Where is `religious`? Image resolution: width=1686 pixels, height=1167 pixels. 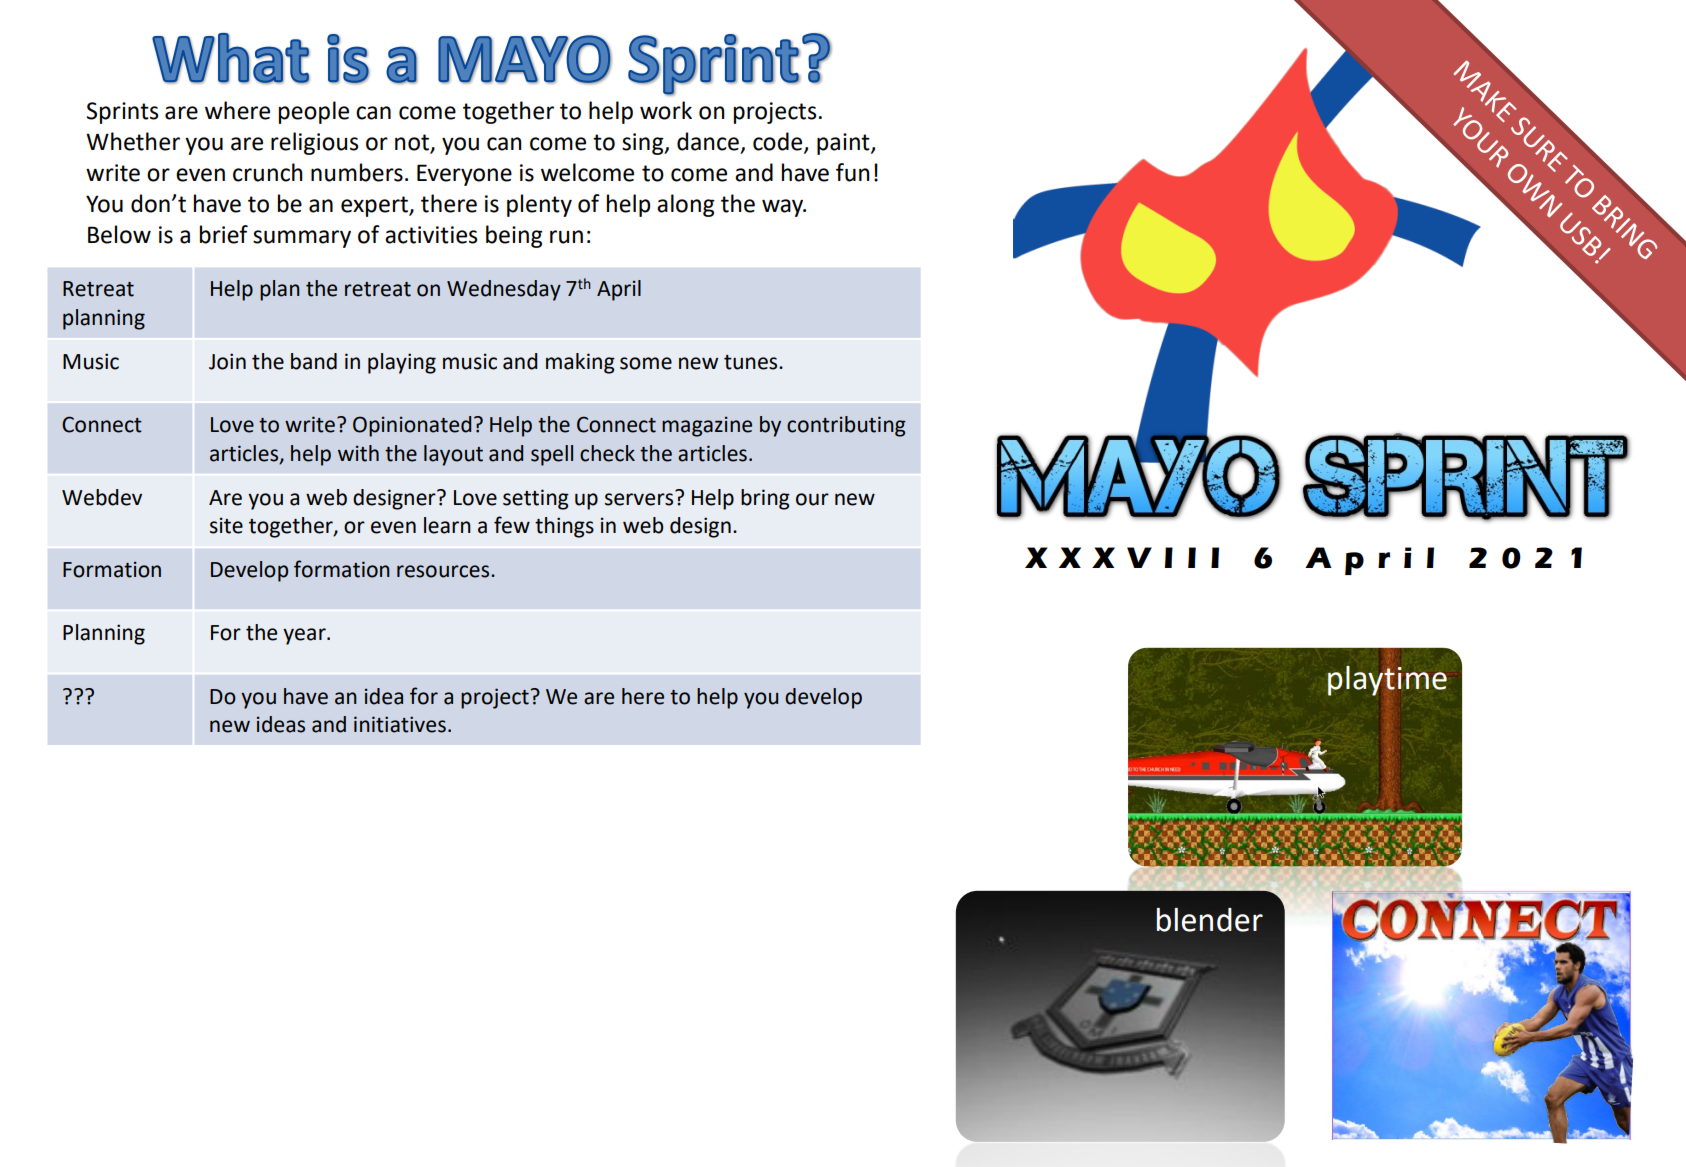 religious is located at coordinates (314, 143).
